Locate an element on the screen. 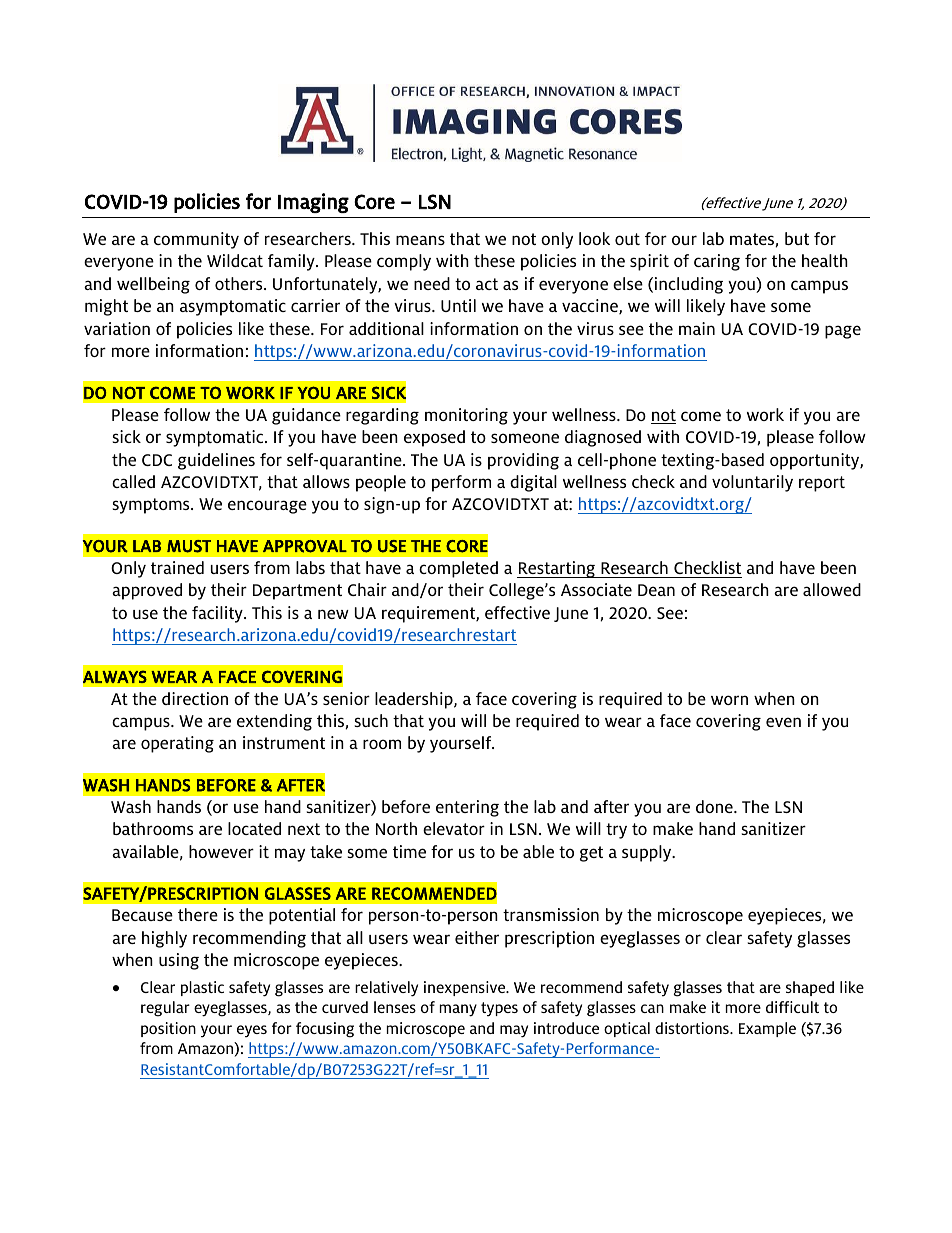 The image size is (952, 1233). regular is located at coordinates (165, 1009).
